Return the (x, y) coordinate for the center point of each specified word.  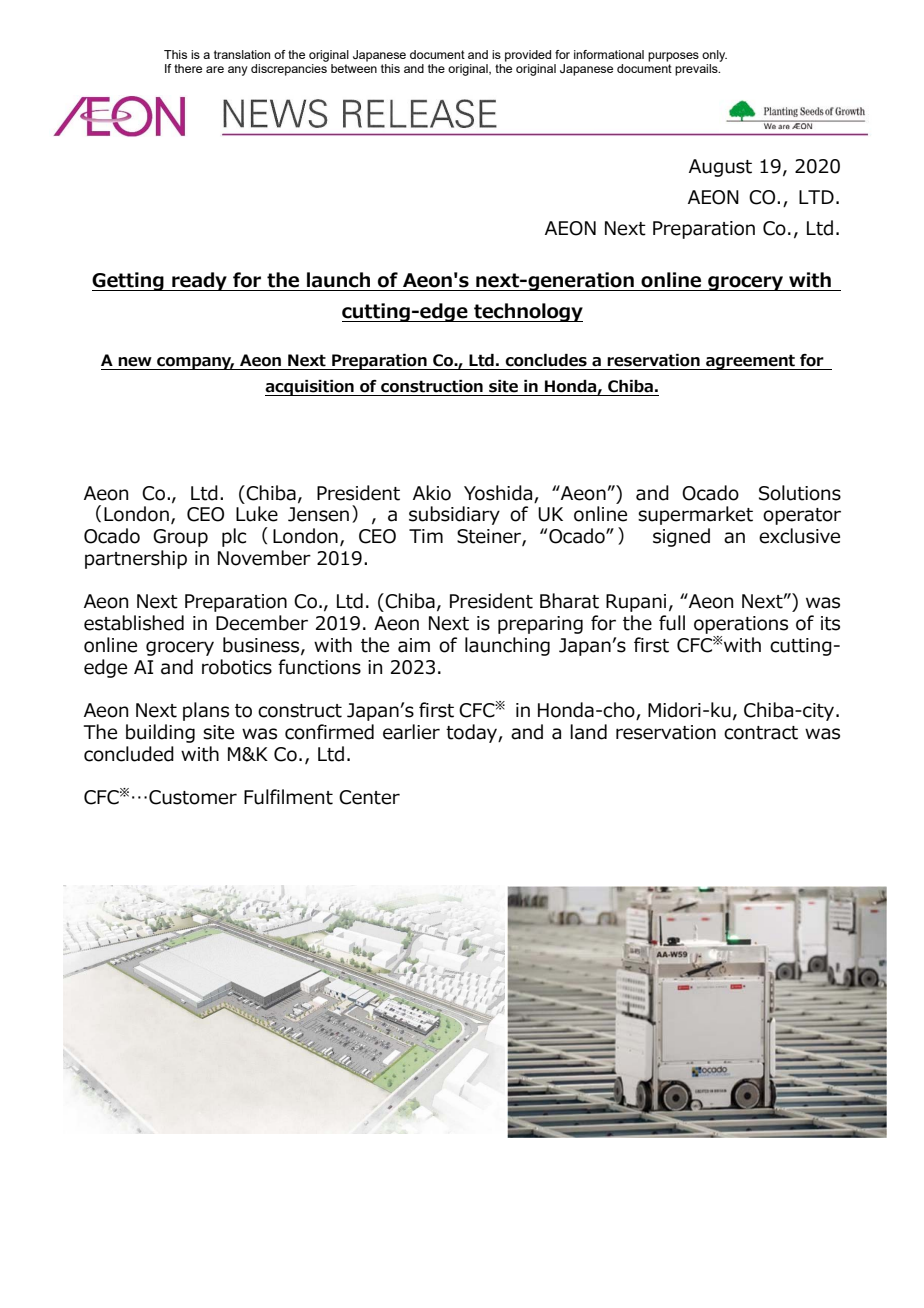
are (215, 69)
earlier (411, 732)
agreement (750, 362)
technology (527, 312)
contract (761, 733)
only (714, 56)
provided (528, 56)
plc (234, 537)
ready (199, 281)
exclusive (799, 536)
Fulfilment (288, 797)
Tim (426, 536)
